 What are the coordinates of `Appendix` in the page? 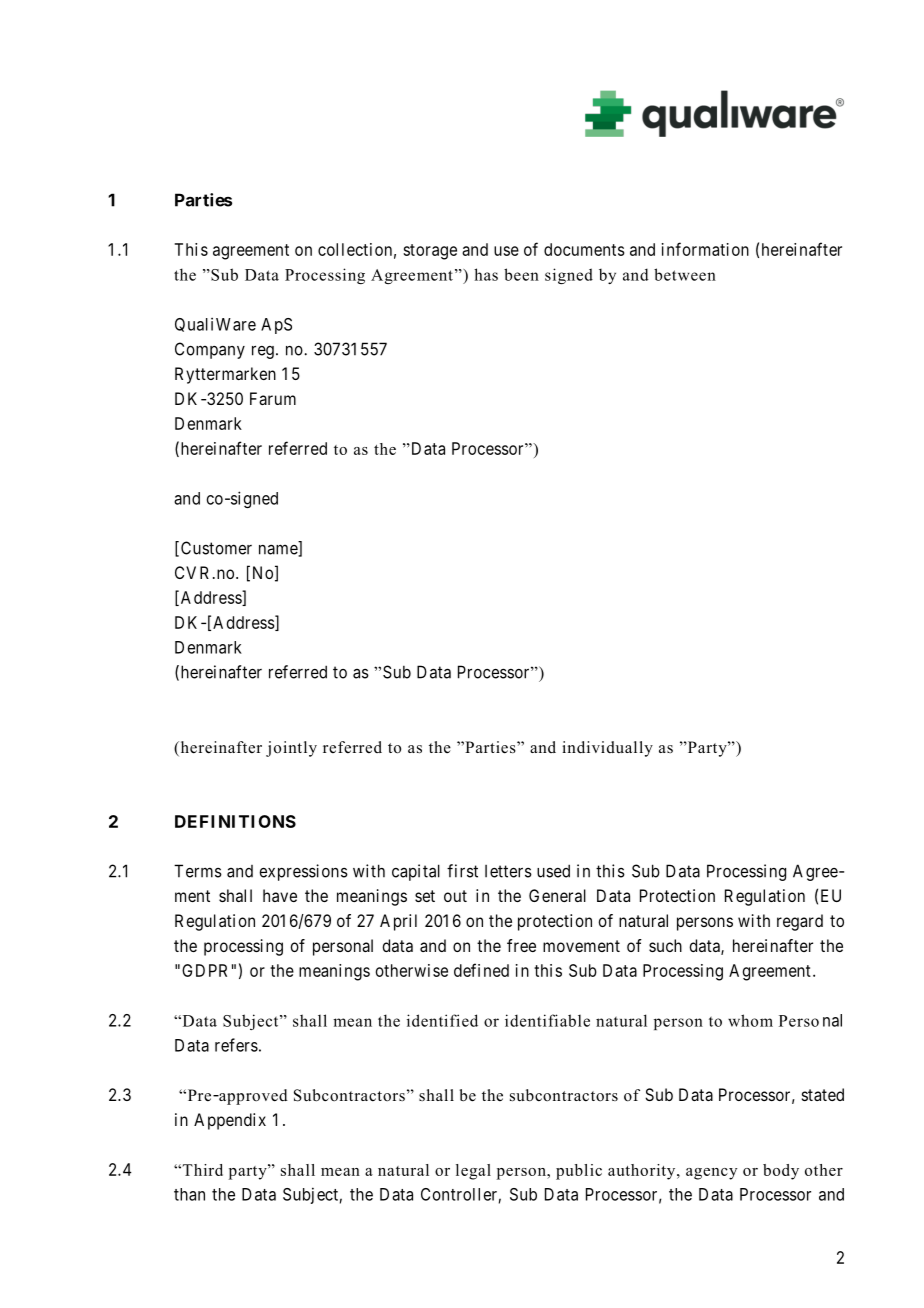 It's located at (230, 1121).
